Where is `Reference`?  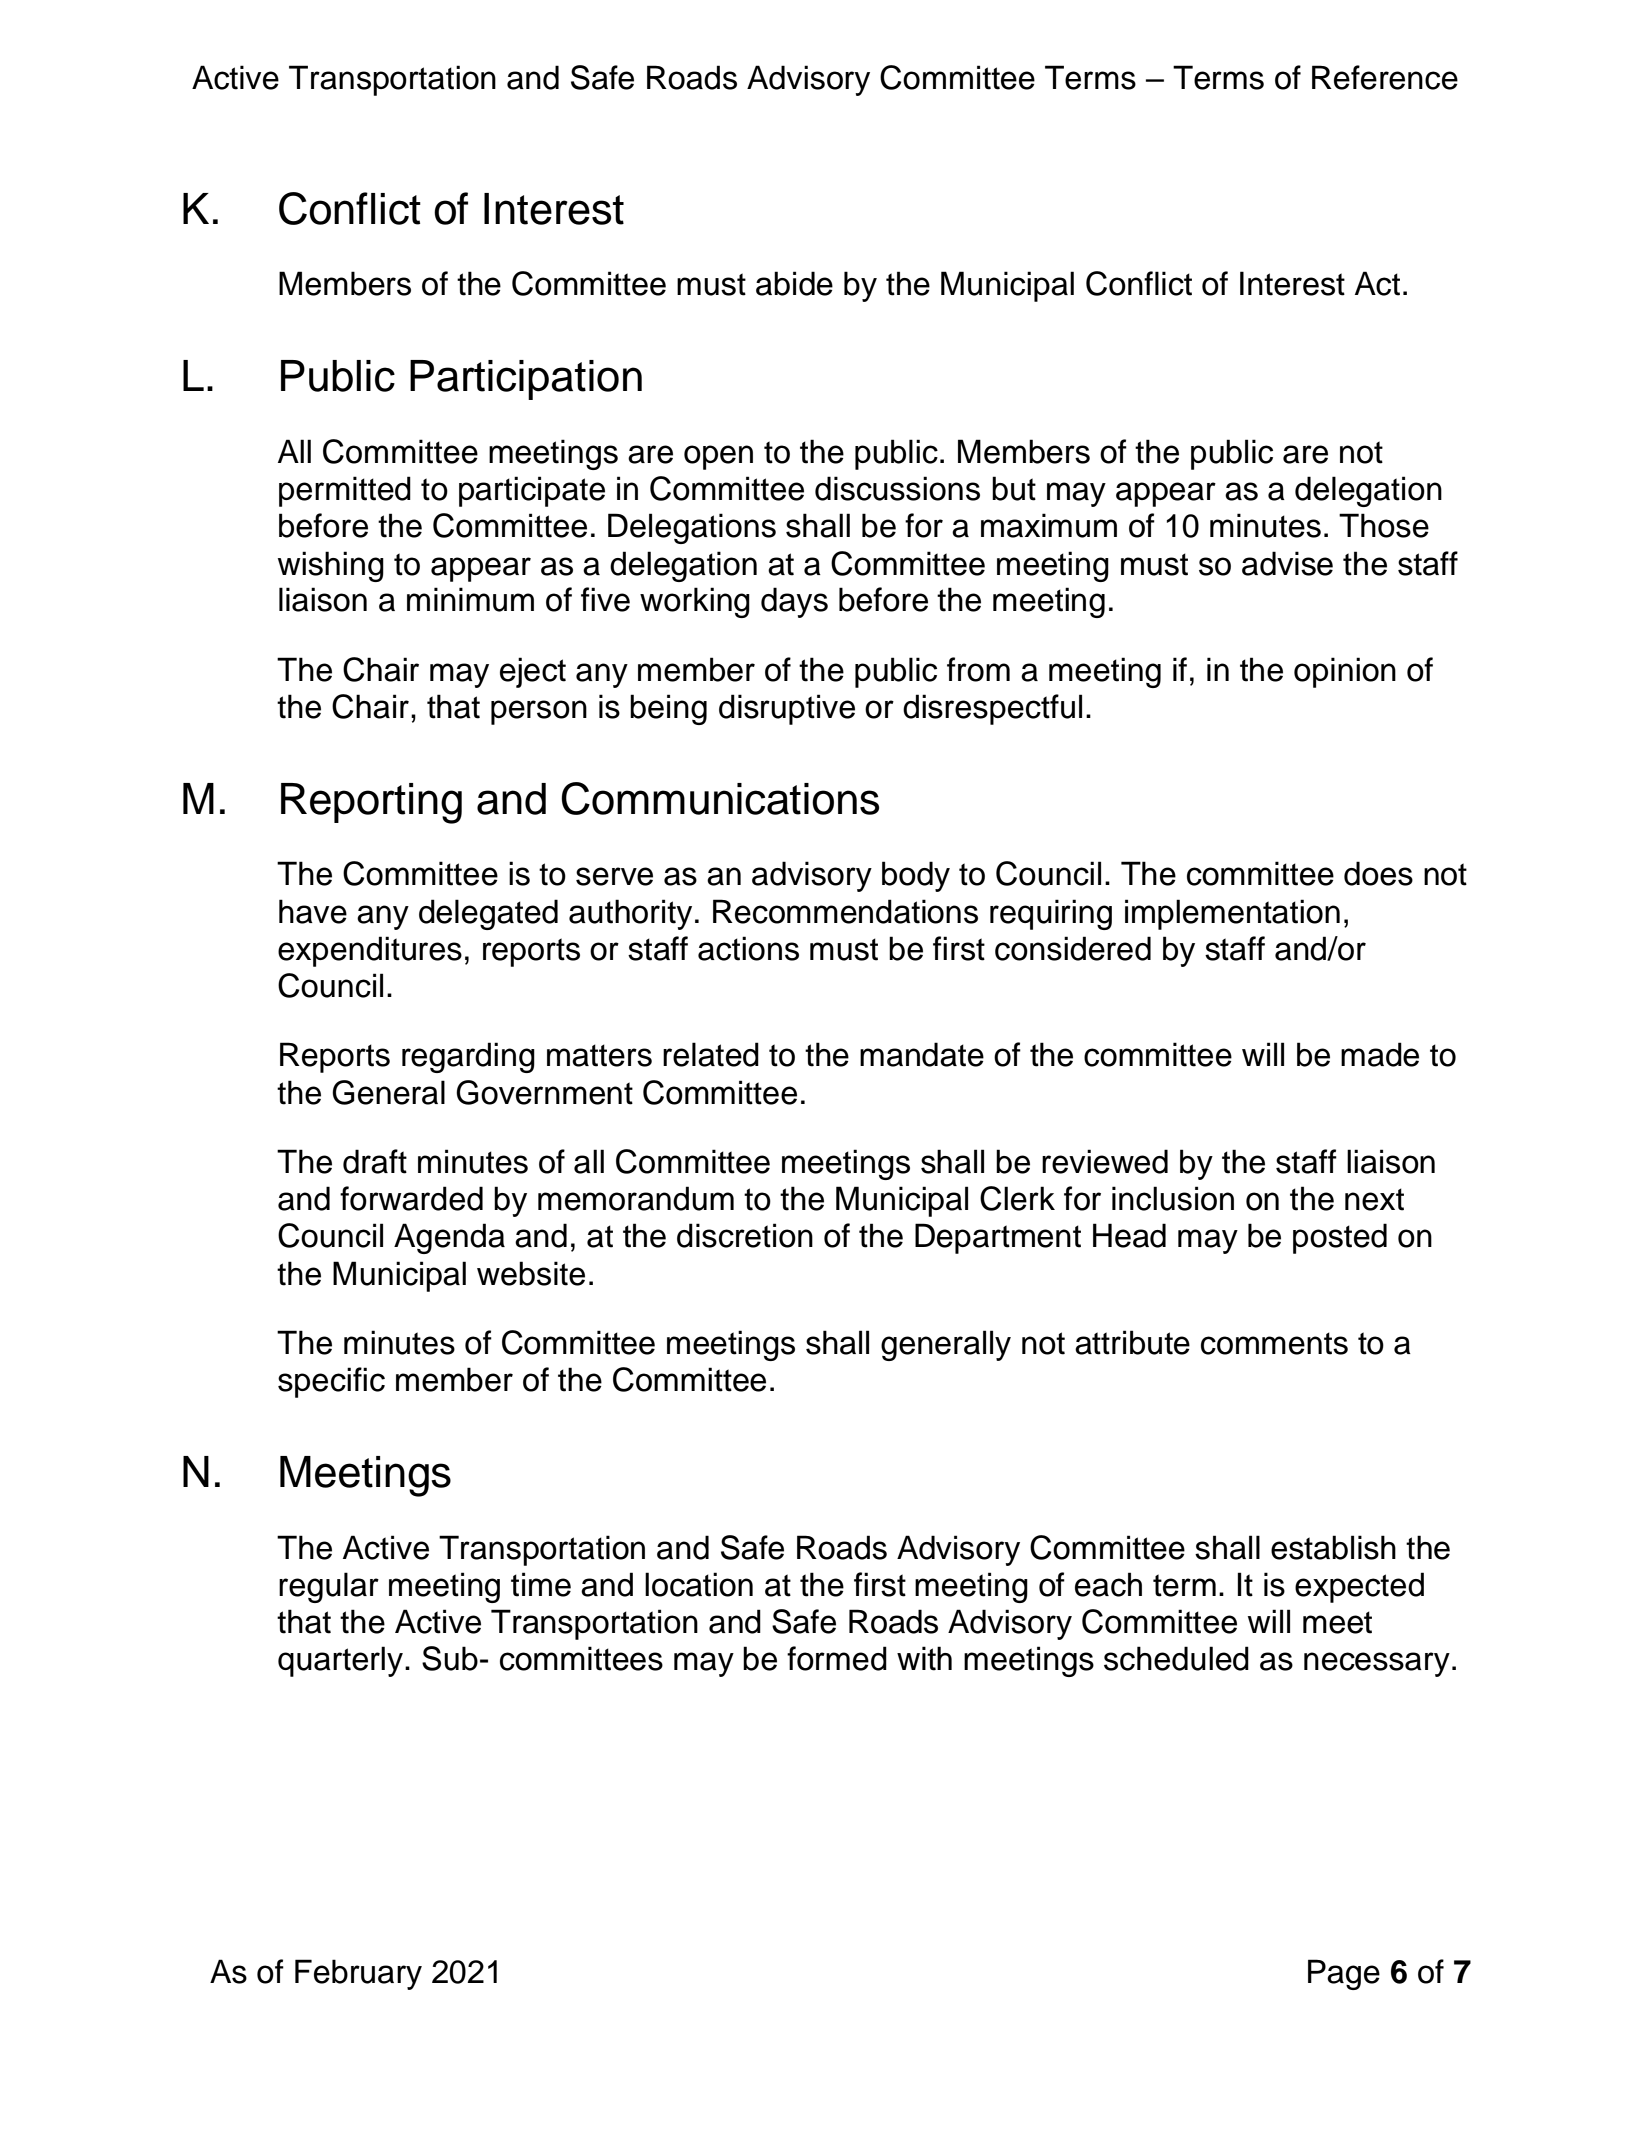
Reference is located at coordinates (1385, 77).
